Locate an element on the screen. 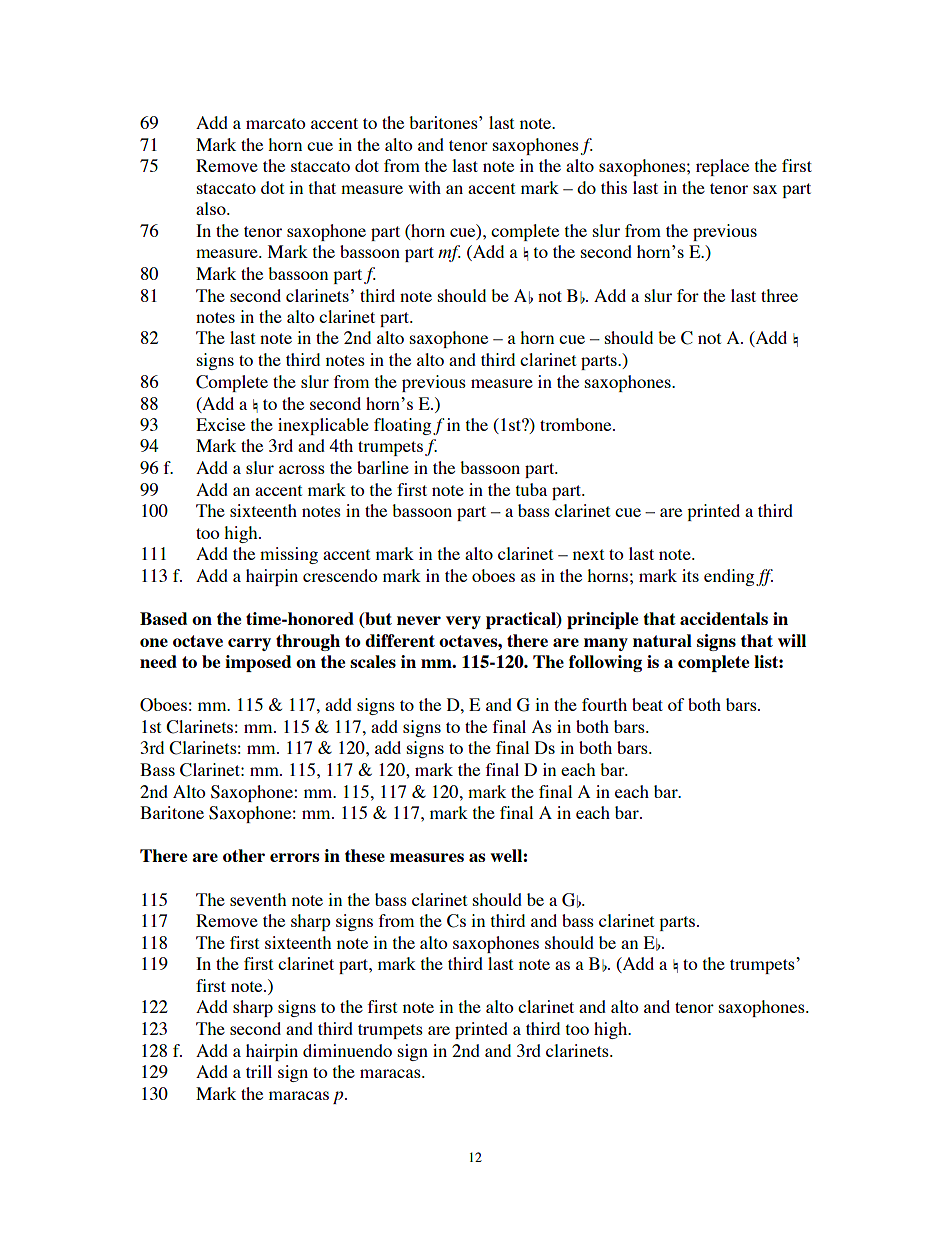 The height and width of the screenshot is (1233, 952). also is located at coordinates (212, 208).
